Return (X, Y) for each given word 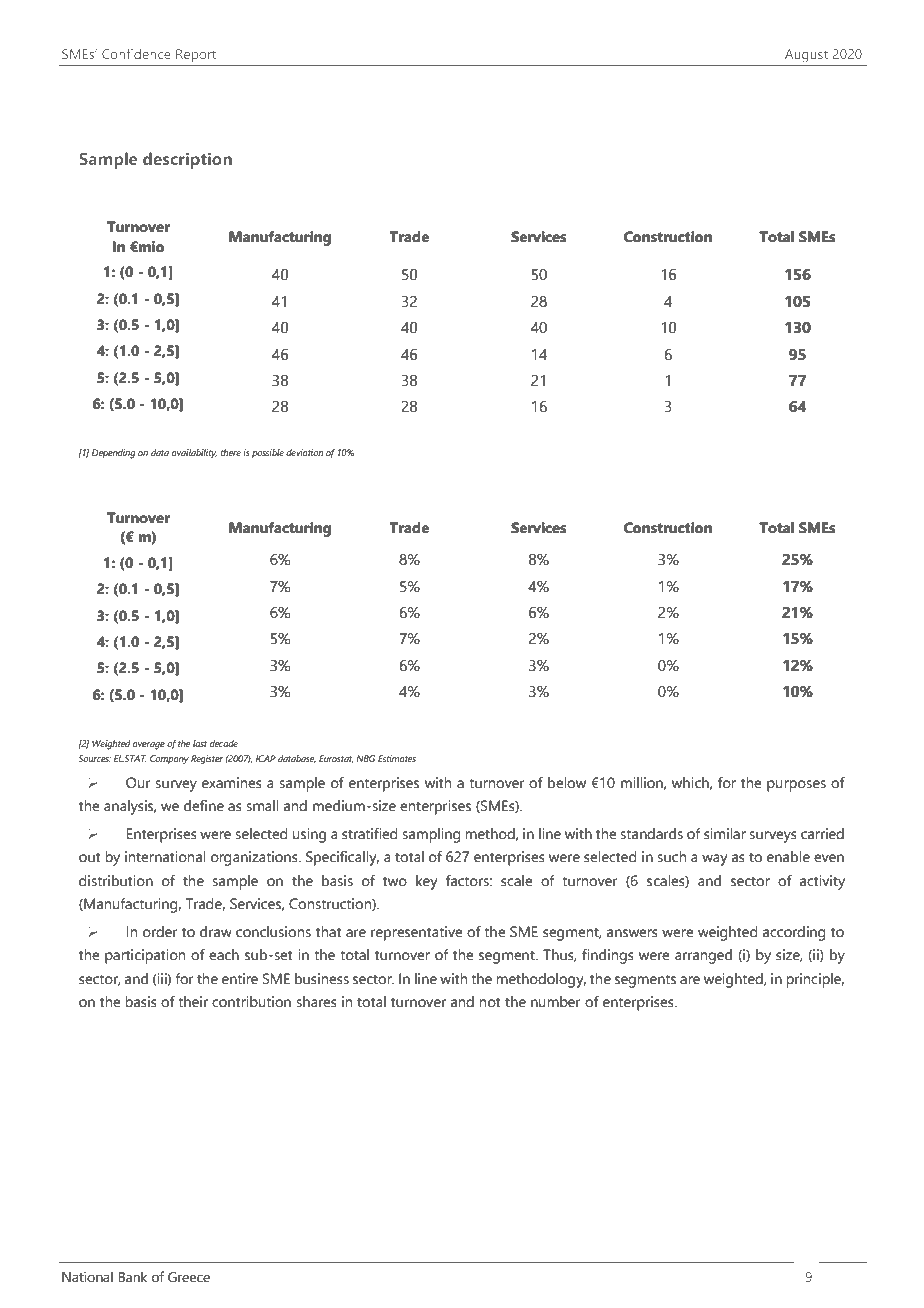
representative (417, 933)
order (160, 932)
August (806, 56)
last (200, 743)
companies (505, 199)
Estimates (397, 758)
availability (194, 454)
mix (355, 487)
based (551, 487)
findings (608, 956)
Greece (189, 1277)
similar (725, 834)
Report (196, 55)
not (490, 1003)
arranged (703, 956)
